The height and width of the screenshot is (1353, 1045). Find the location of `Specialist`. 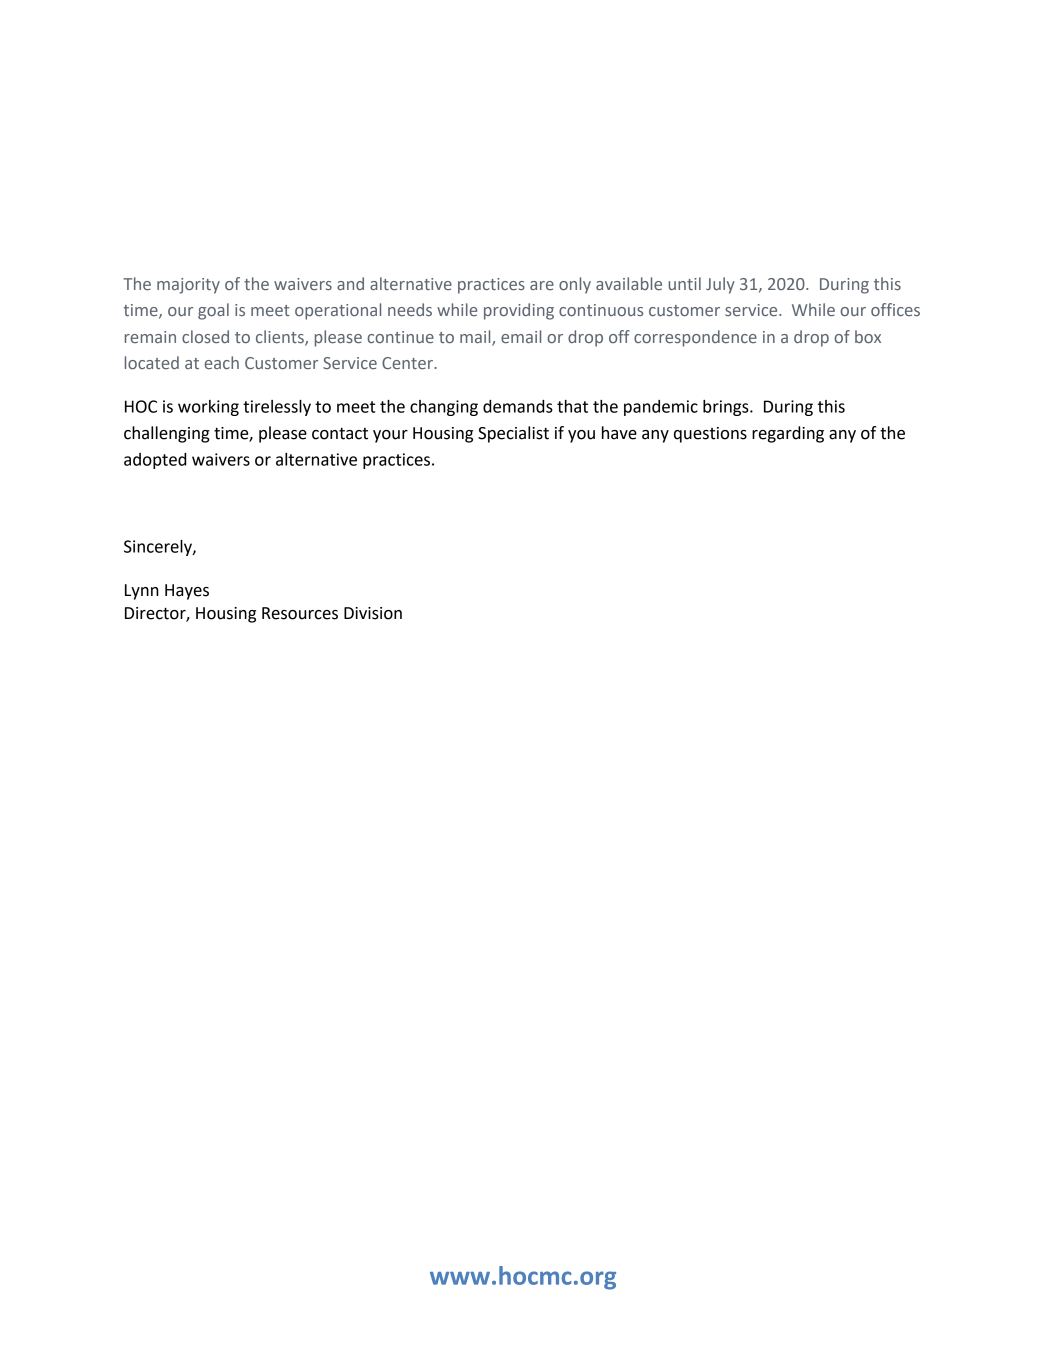

Specialist is located at coordinates (513, 434).
